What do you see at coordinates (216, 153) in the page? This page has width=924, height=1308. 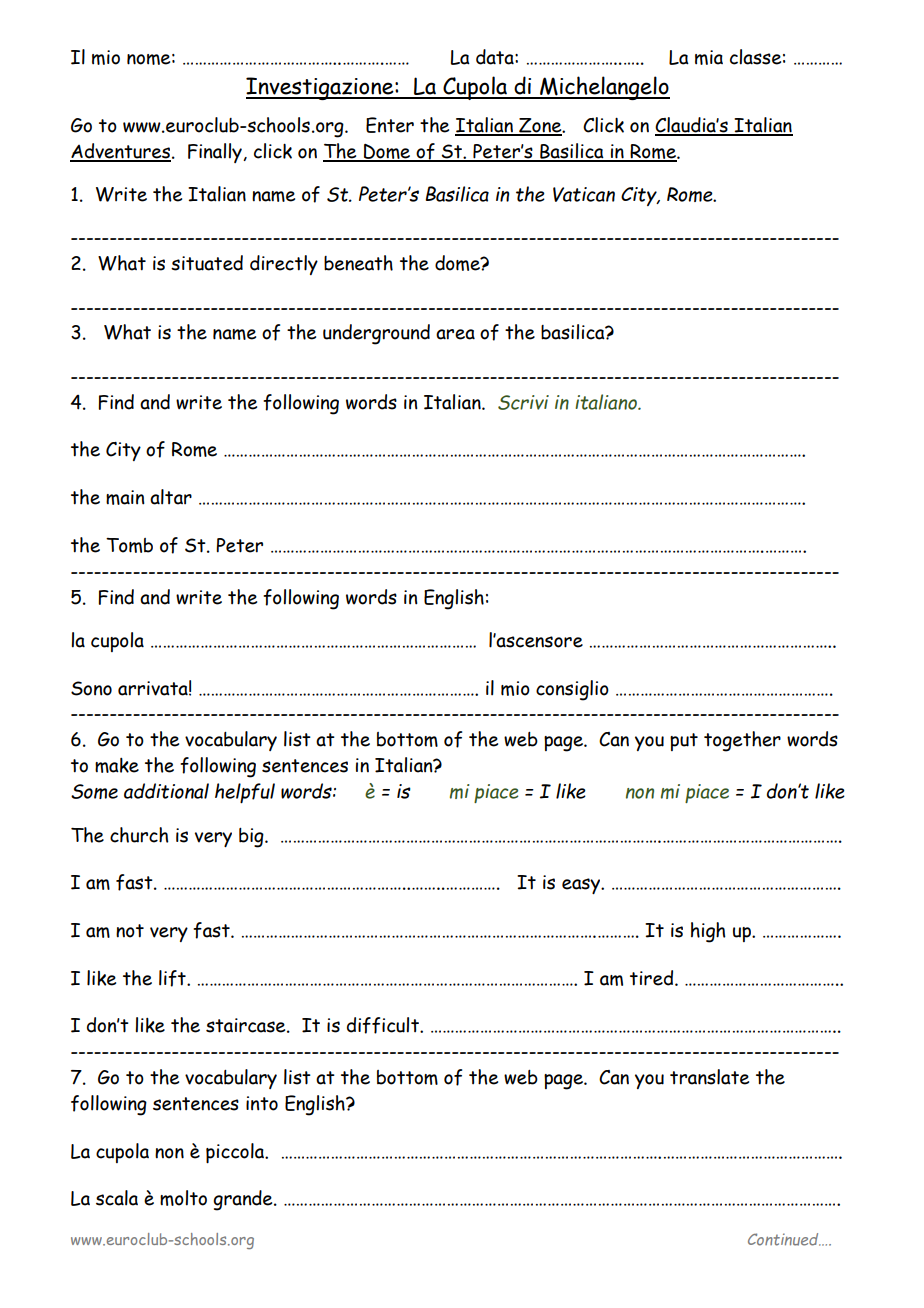 I see `Finally` at bounding box center [216, 153].
